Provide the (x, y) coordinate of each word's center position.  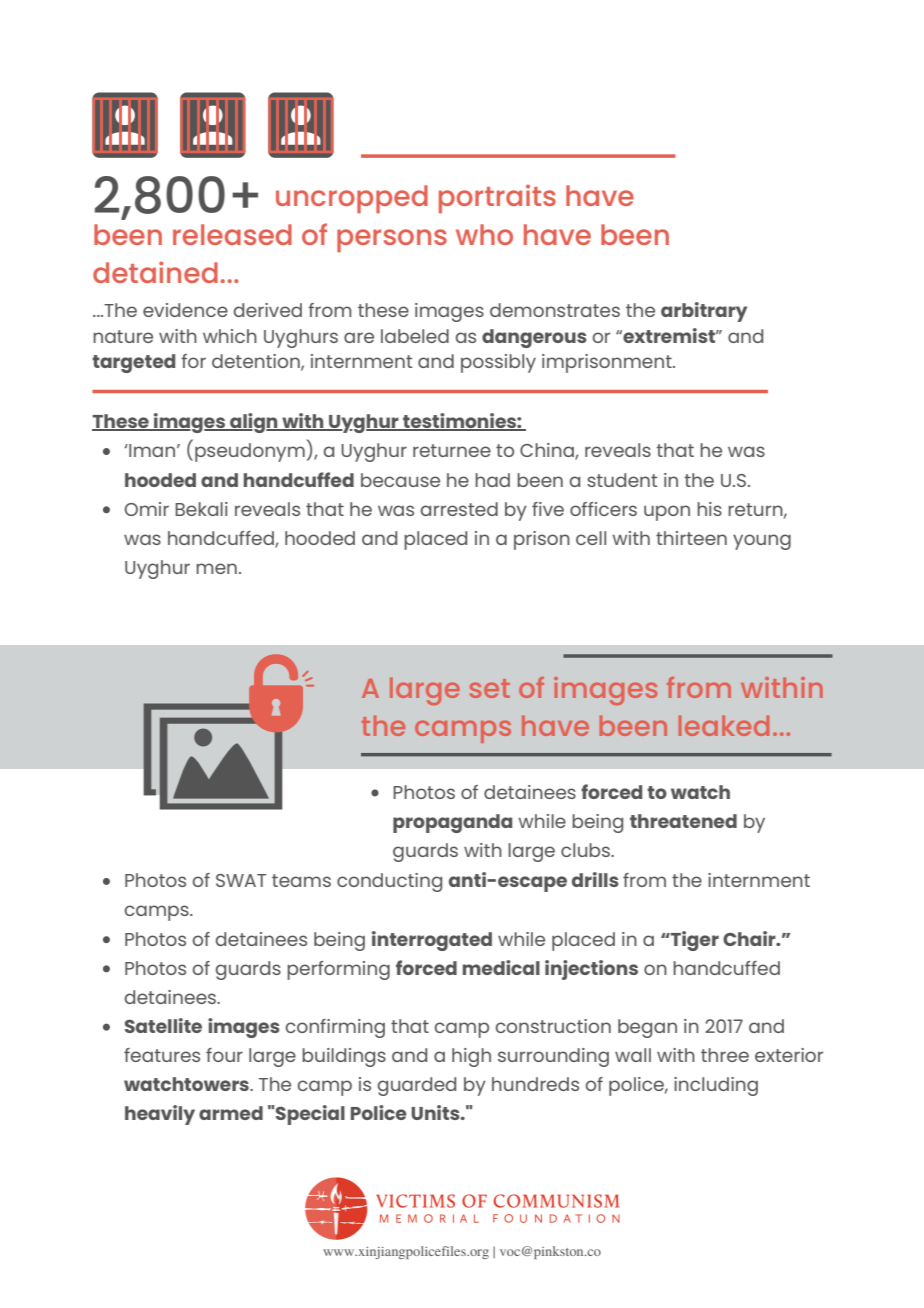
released (232, 234)
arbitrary (704, 312)
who (484, 234)
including (716, 1086)
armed (231, 1113)
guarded (417, 1086)
